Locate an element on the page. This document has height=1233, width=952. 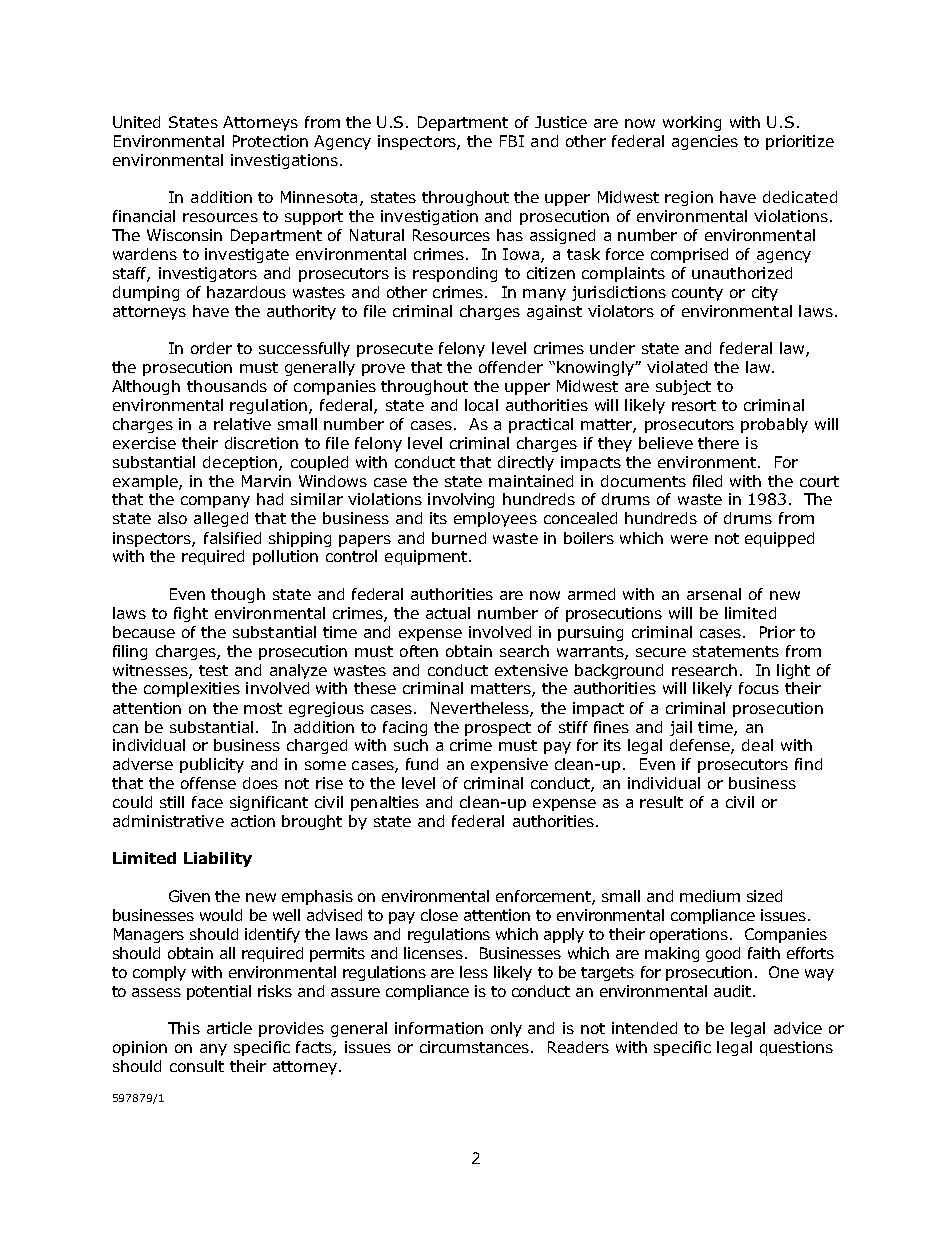
offense is located at coordinates (208, 783).
